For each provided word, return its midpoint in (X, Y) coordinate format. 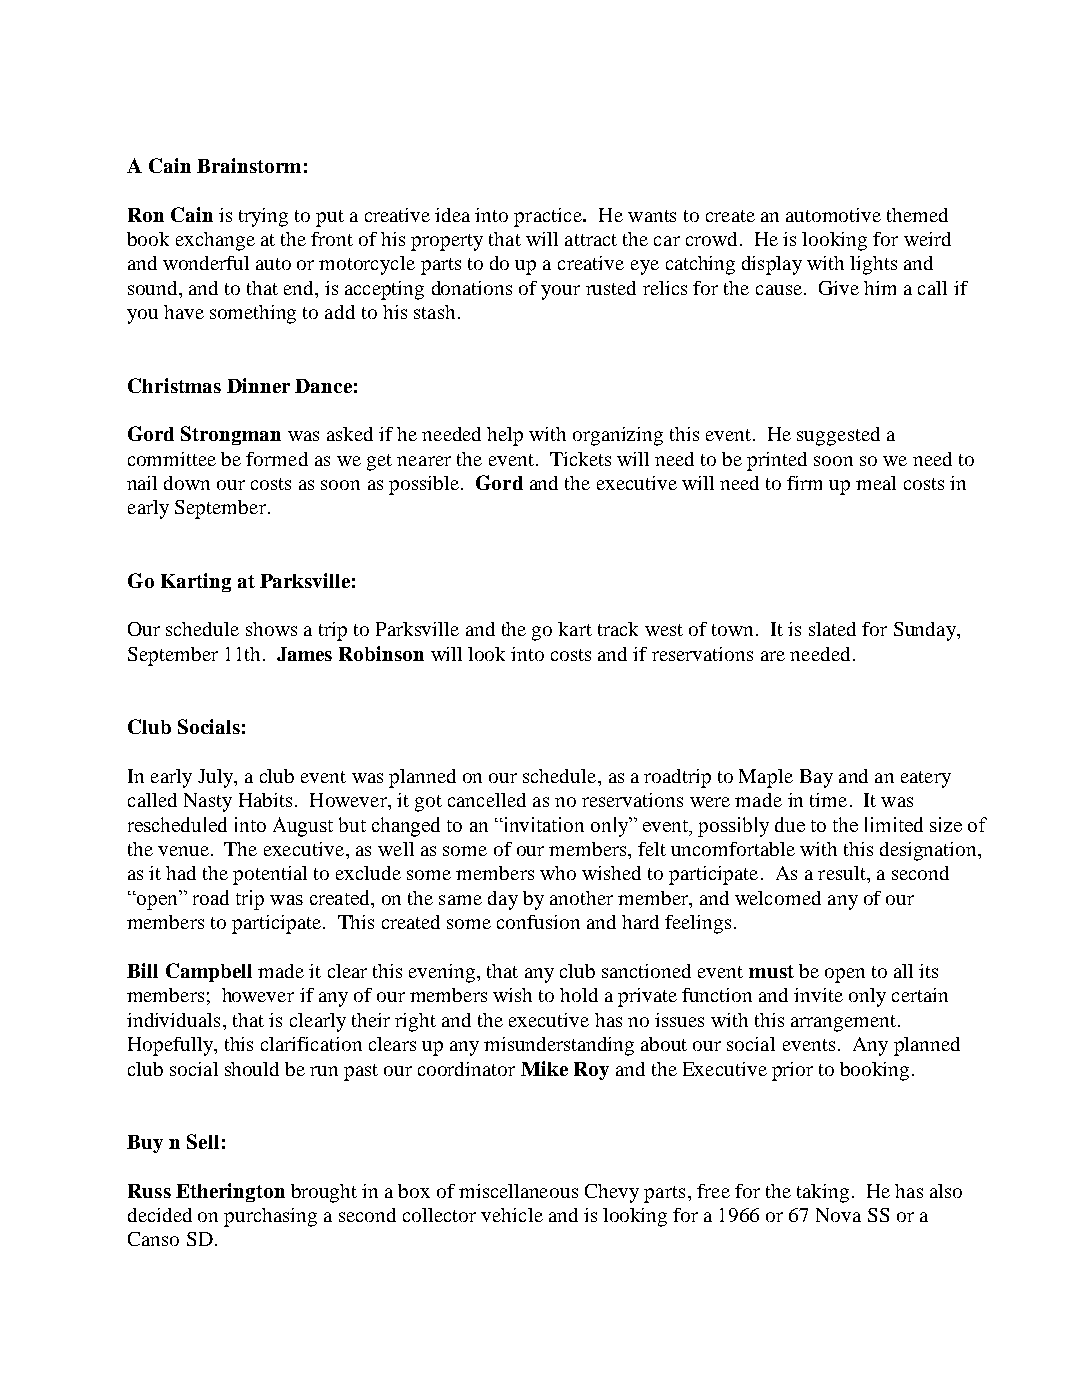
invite (818, 995)
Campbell (209, 972)
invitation (543, 824)
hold (579, 995)
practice (549, 217)
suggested (838, 436)
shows (271, 629)
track (618, 629)
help (505, 436)
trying (263, 217)
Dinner (258, 385)
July (217, 778)
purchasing (270, 1217)
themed (917, 215)
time (828, 800)
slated (832, 629)
